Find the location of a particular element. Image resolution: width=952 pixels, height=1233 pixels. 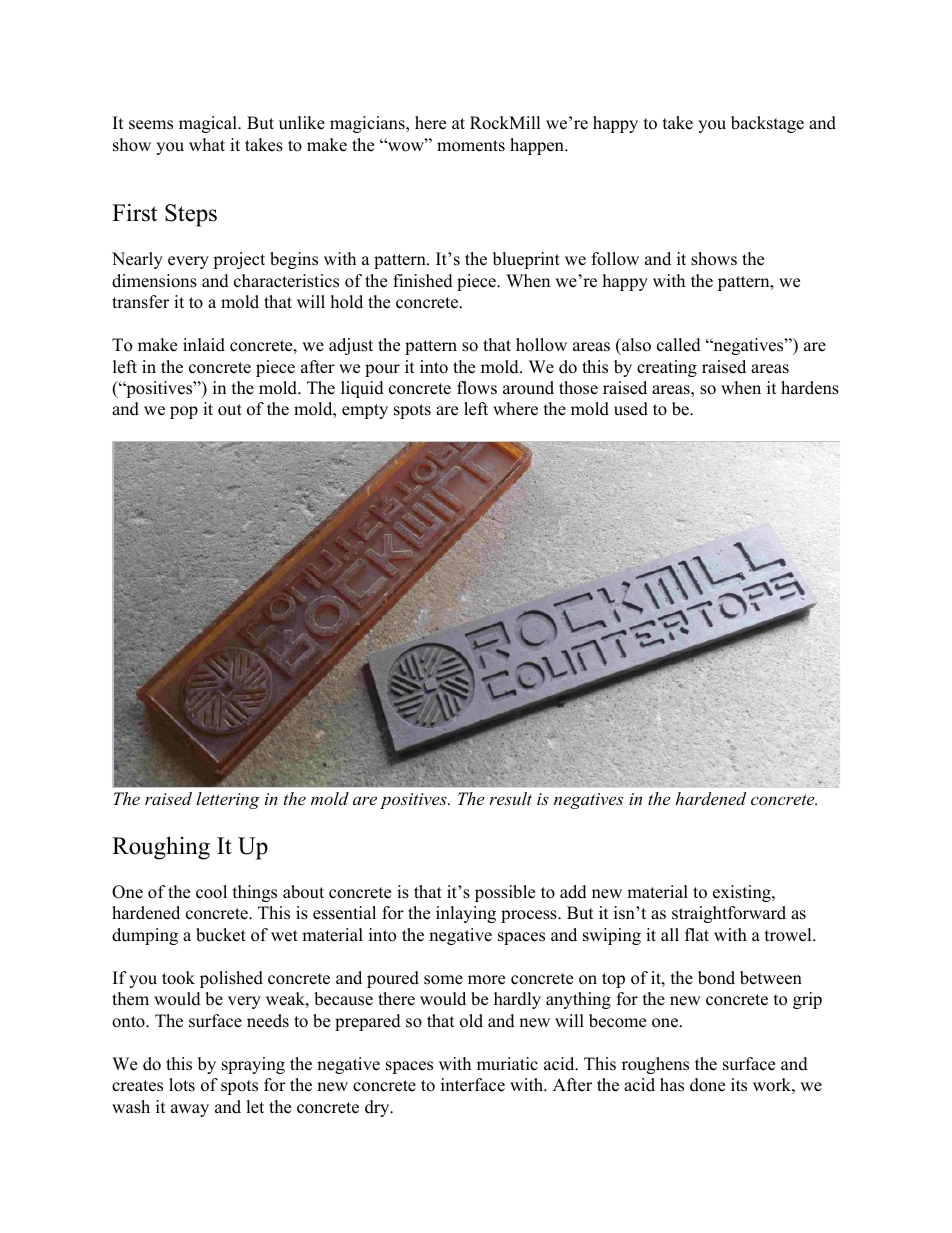

moments is located at coordinates (471, 146).
